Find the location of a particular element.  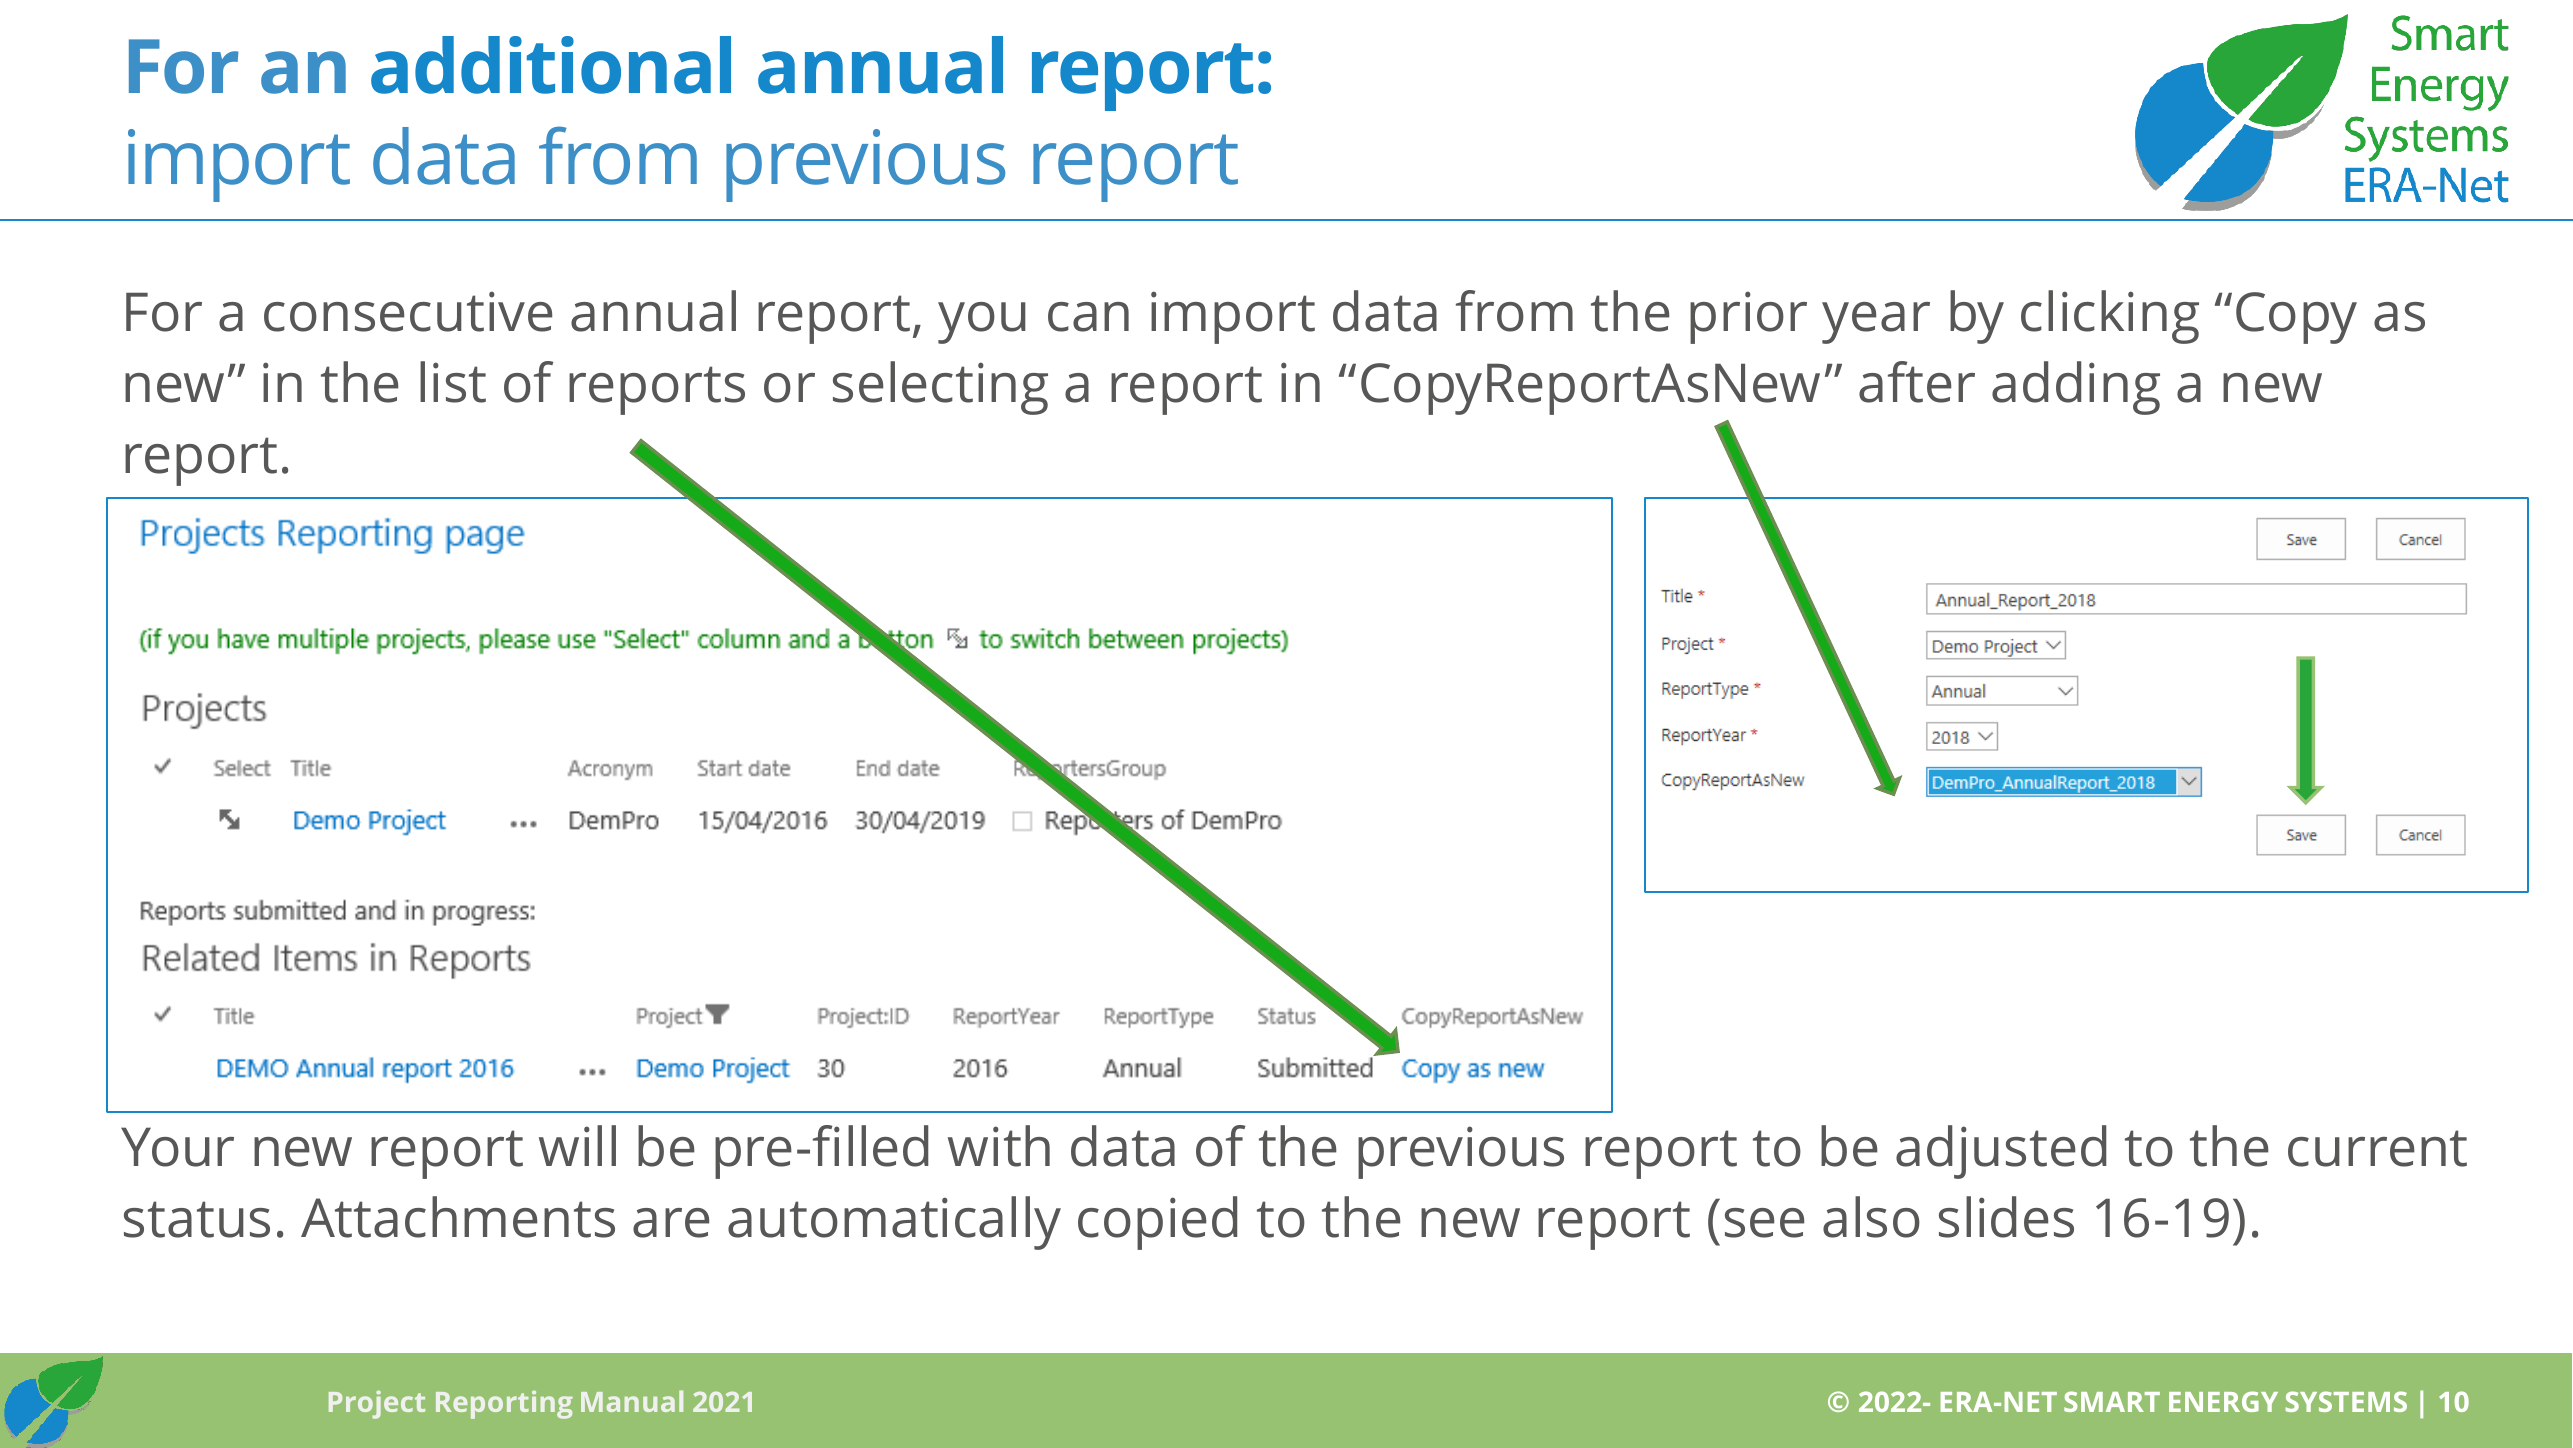

Project is located at coordinates (377, 1404).
